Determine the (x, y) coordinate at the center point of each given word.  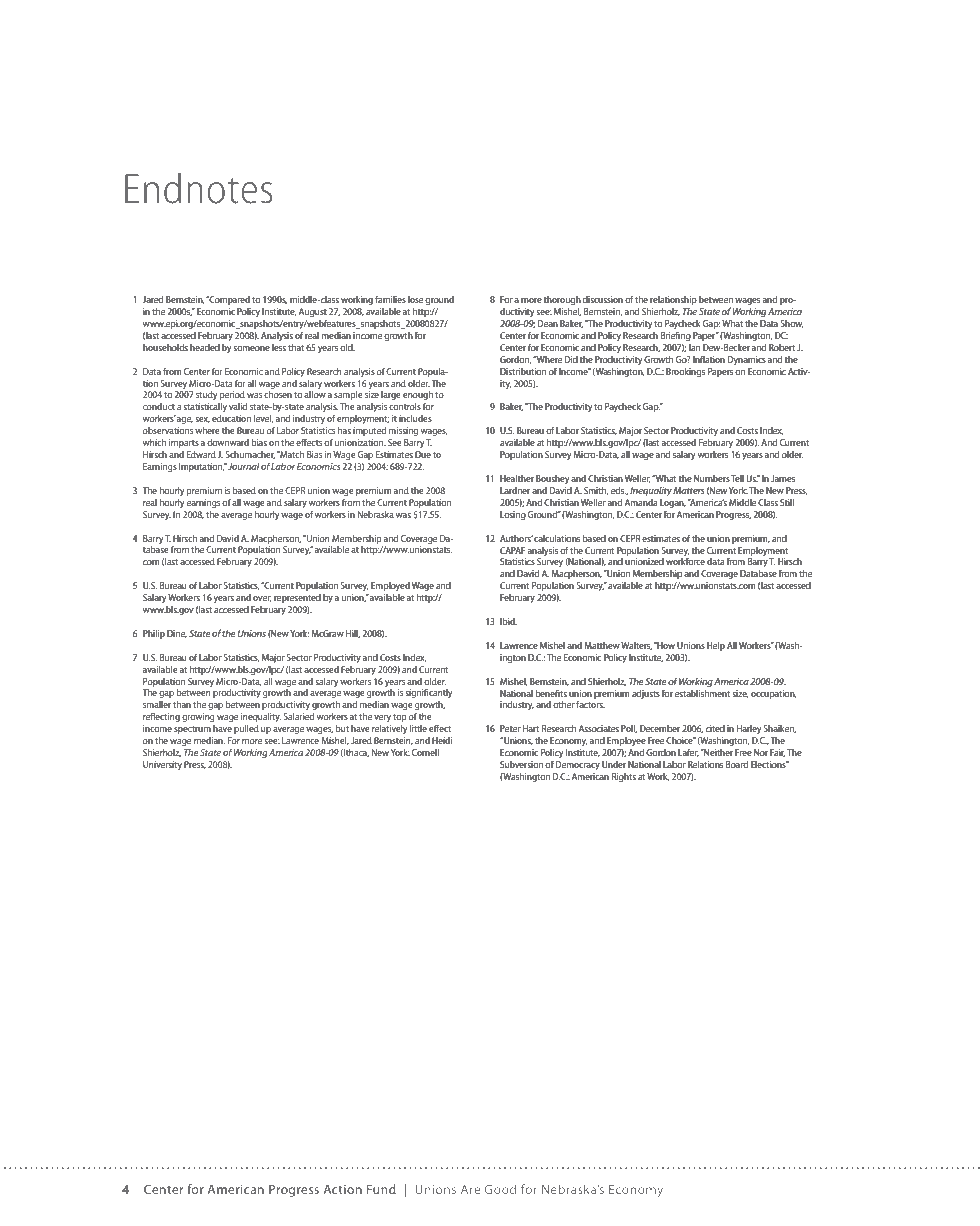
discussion (603, 299)
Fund (381, 1189)
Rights (624, 777)
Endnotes (198, 188)
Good (500, 1189)
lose (415, 299)
